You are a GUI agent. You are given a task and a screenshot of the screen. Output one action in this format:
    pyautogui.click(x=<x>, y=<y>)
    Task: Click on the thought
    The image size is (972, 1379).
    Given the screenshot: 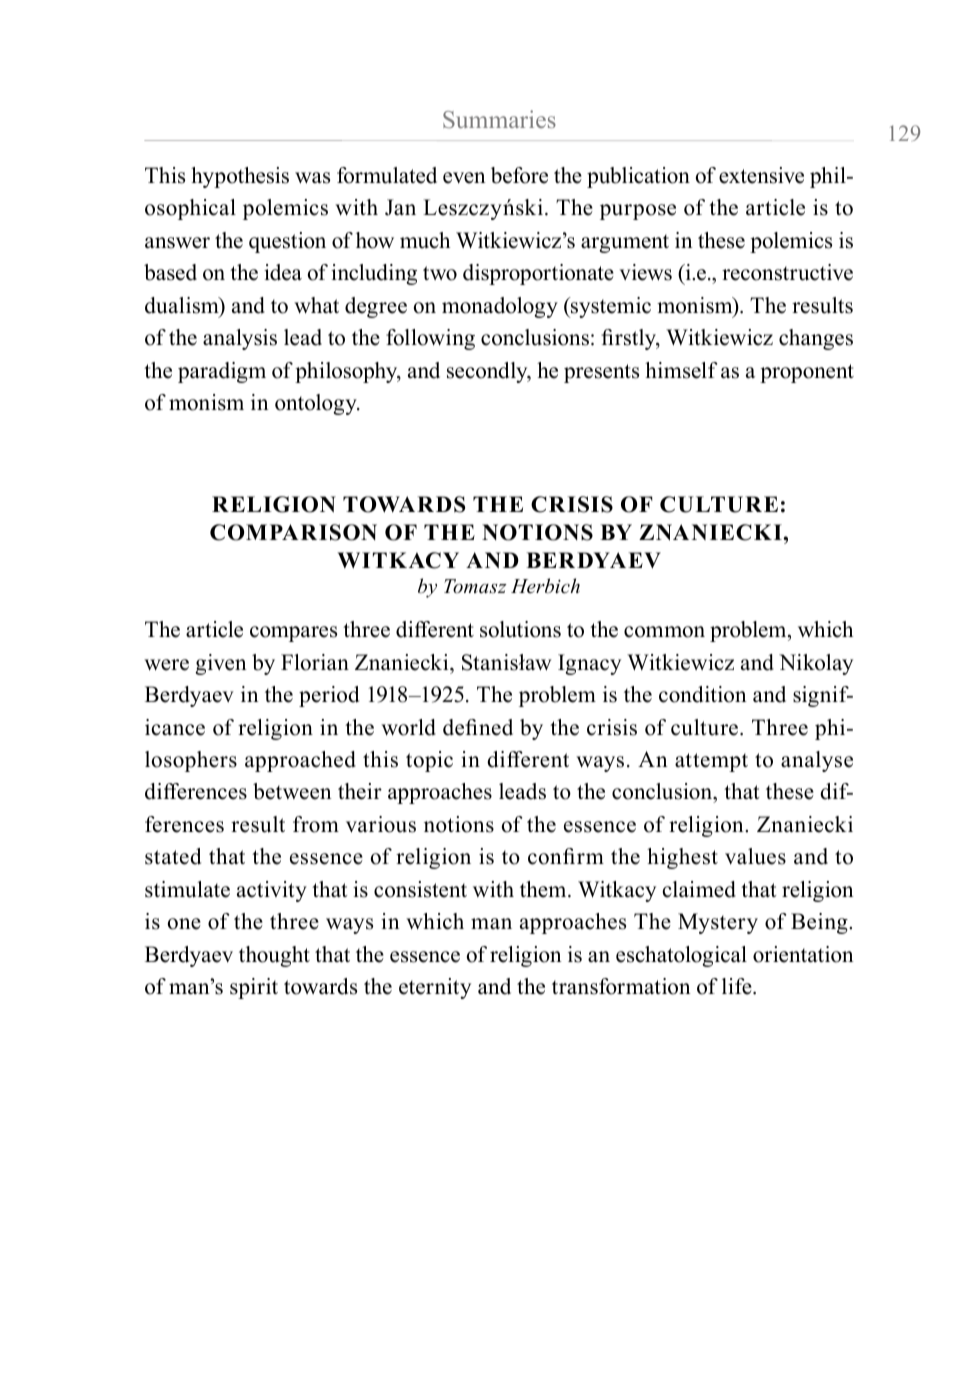 What is the action you would take?
    pyautogui.click(x=274, y=956)
